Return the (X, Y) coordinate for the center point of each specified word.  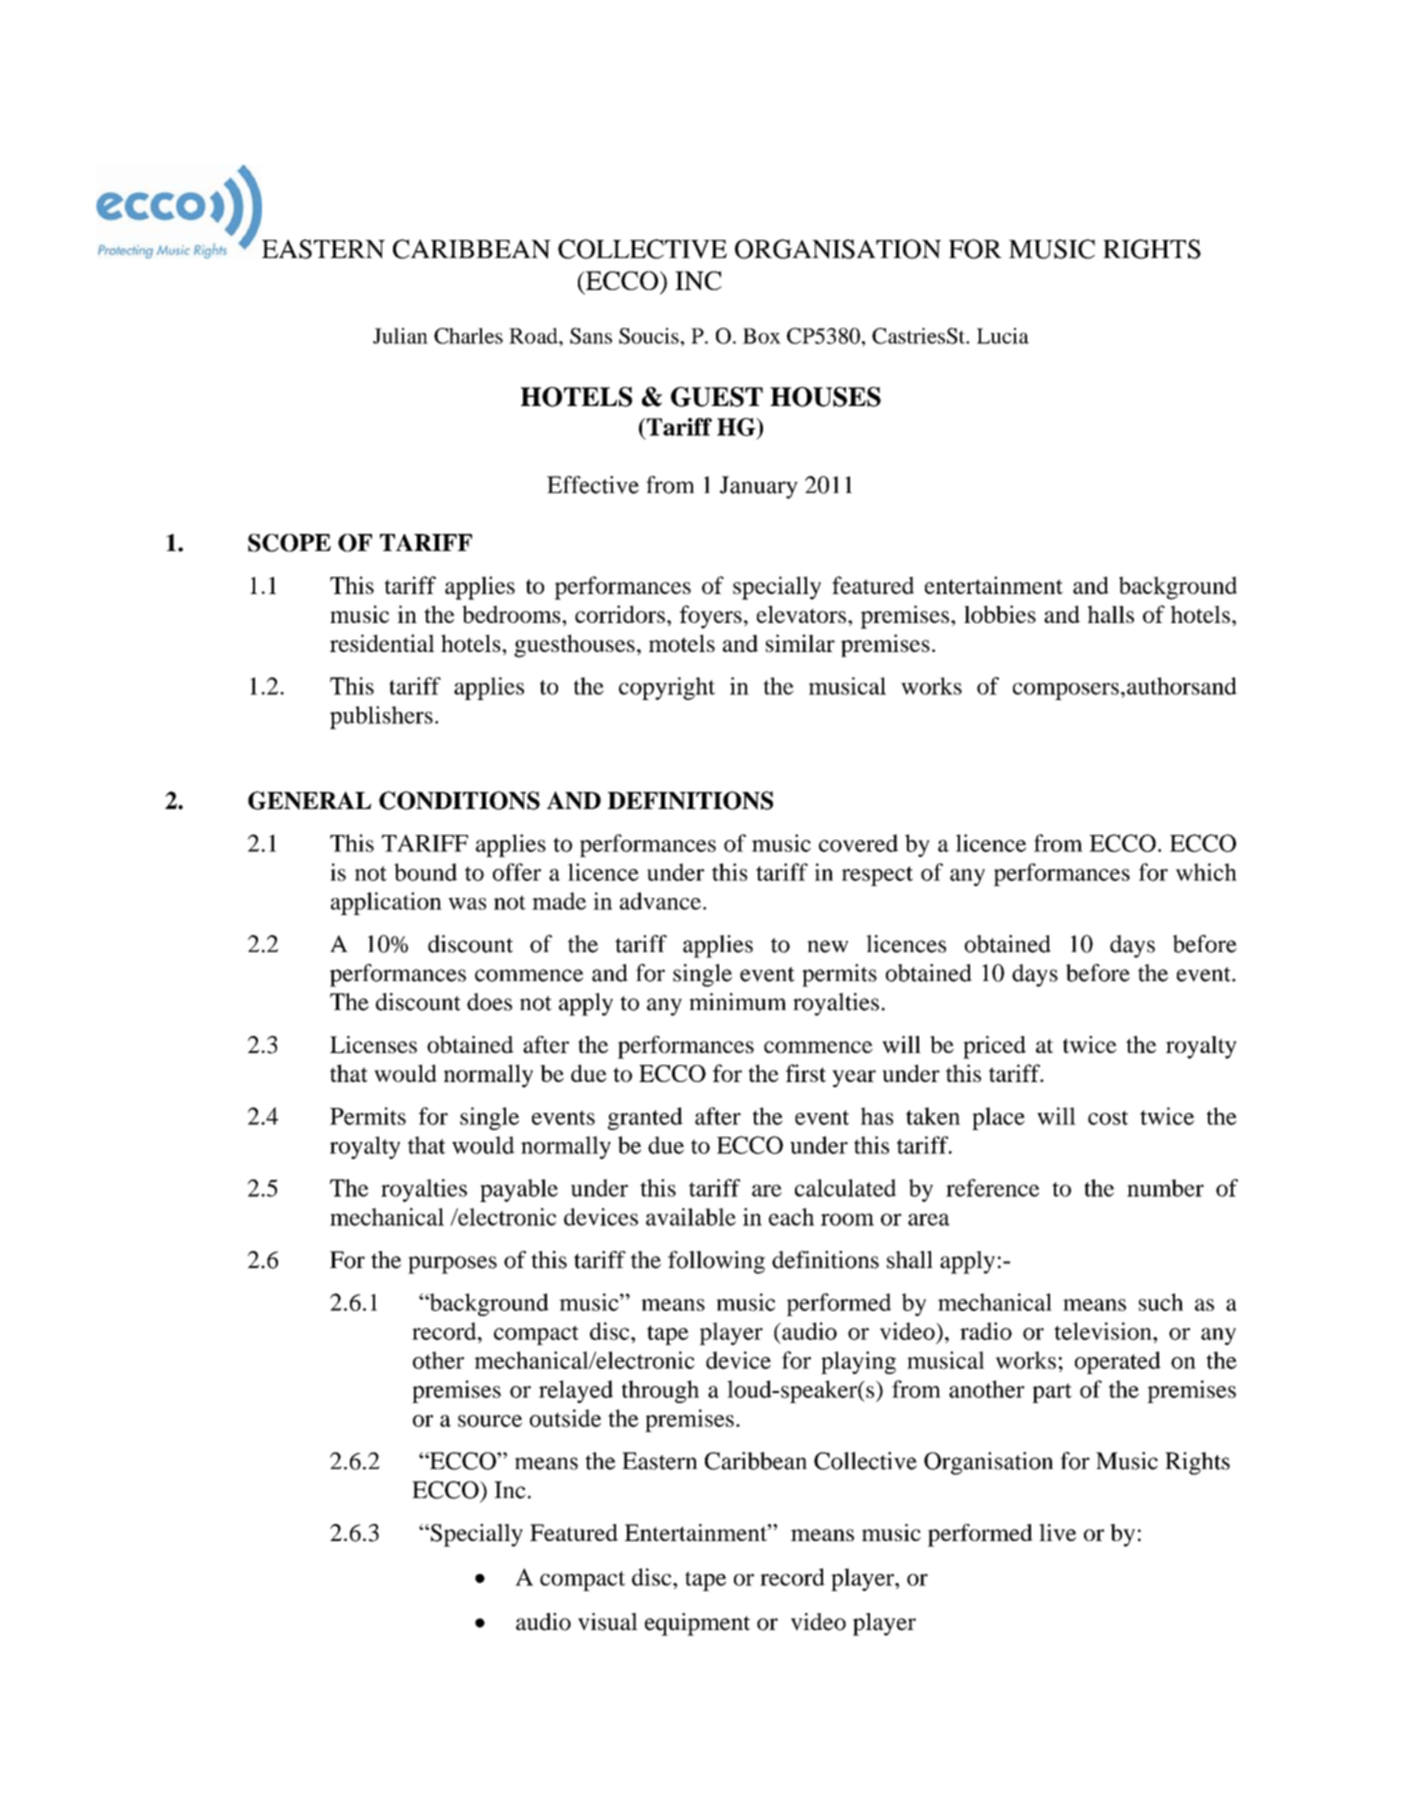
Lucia (1003, 336)
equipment (697, 1624)
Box (762, 336)
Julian (400, 336)
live (1057, 1532)
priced (994, 1047)
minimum (737, 1002)
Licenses (373, 1044)
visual (608, 1622)
